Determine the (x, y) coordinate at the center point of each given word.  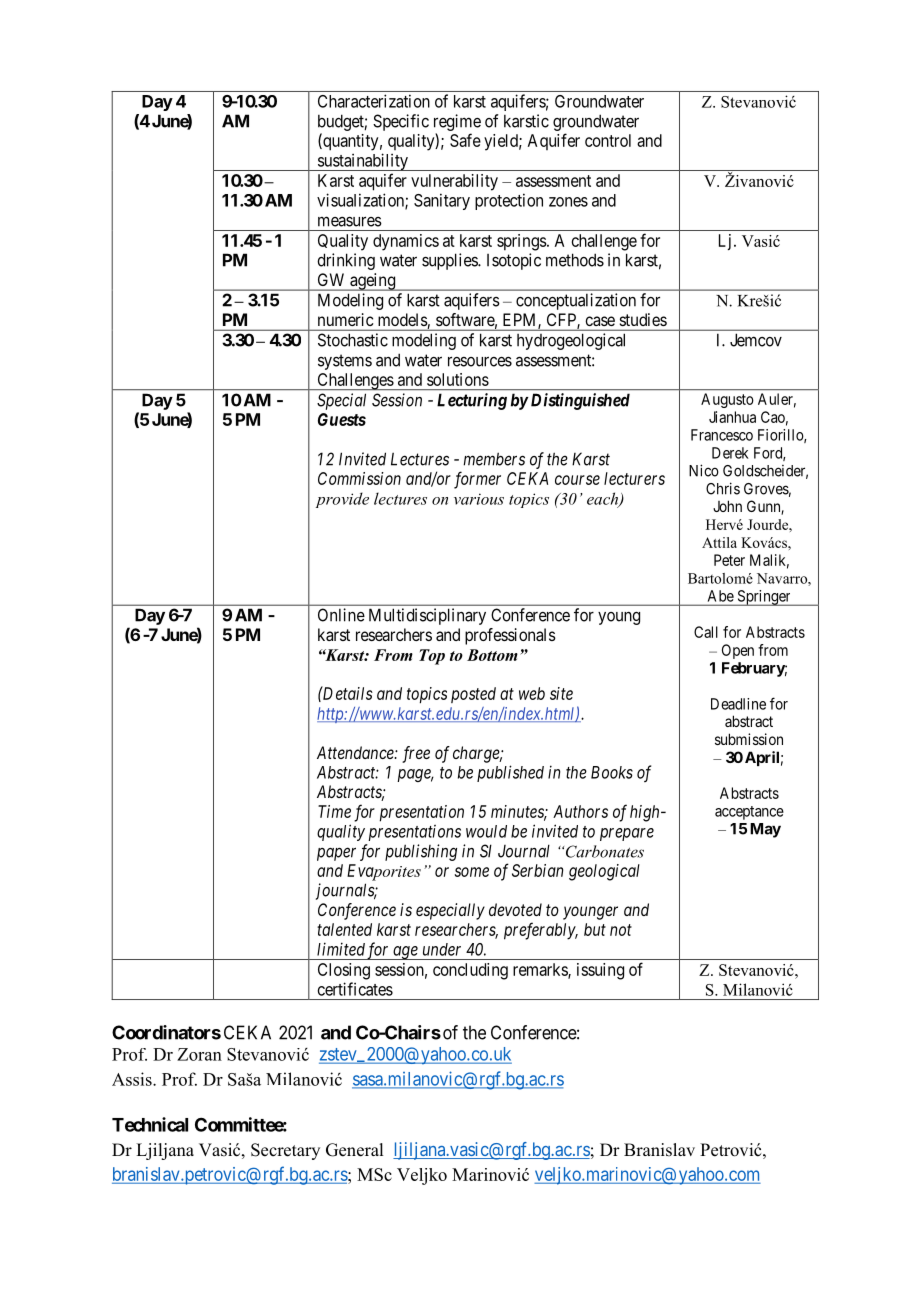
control (608, 140)
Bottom (492, 655)
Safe (465, 140)
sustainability (362, 162)
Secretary (285, 1151)
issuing (600, 971)
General (354, 1150)
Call (706, 632)
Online (341, 615)
